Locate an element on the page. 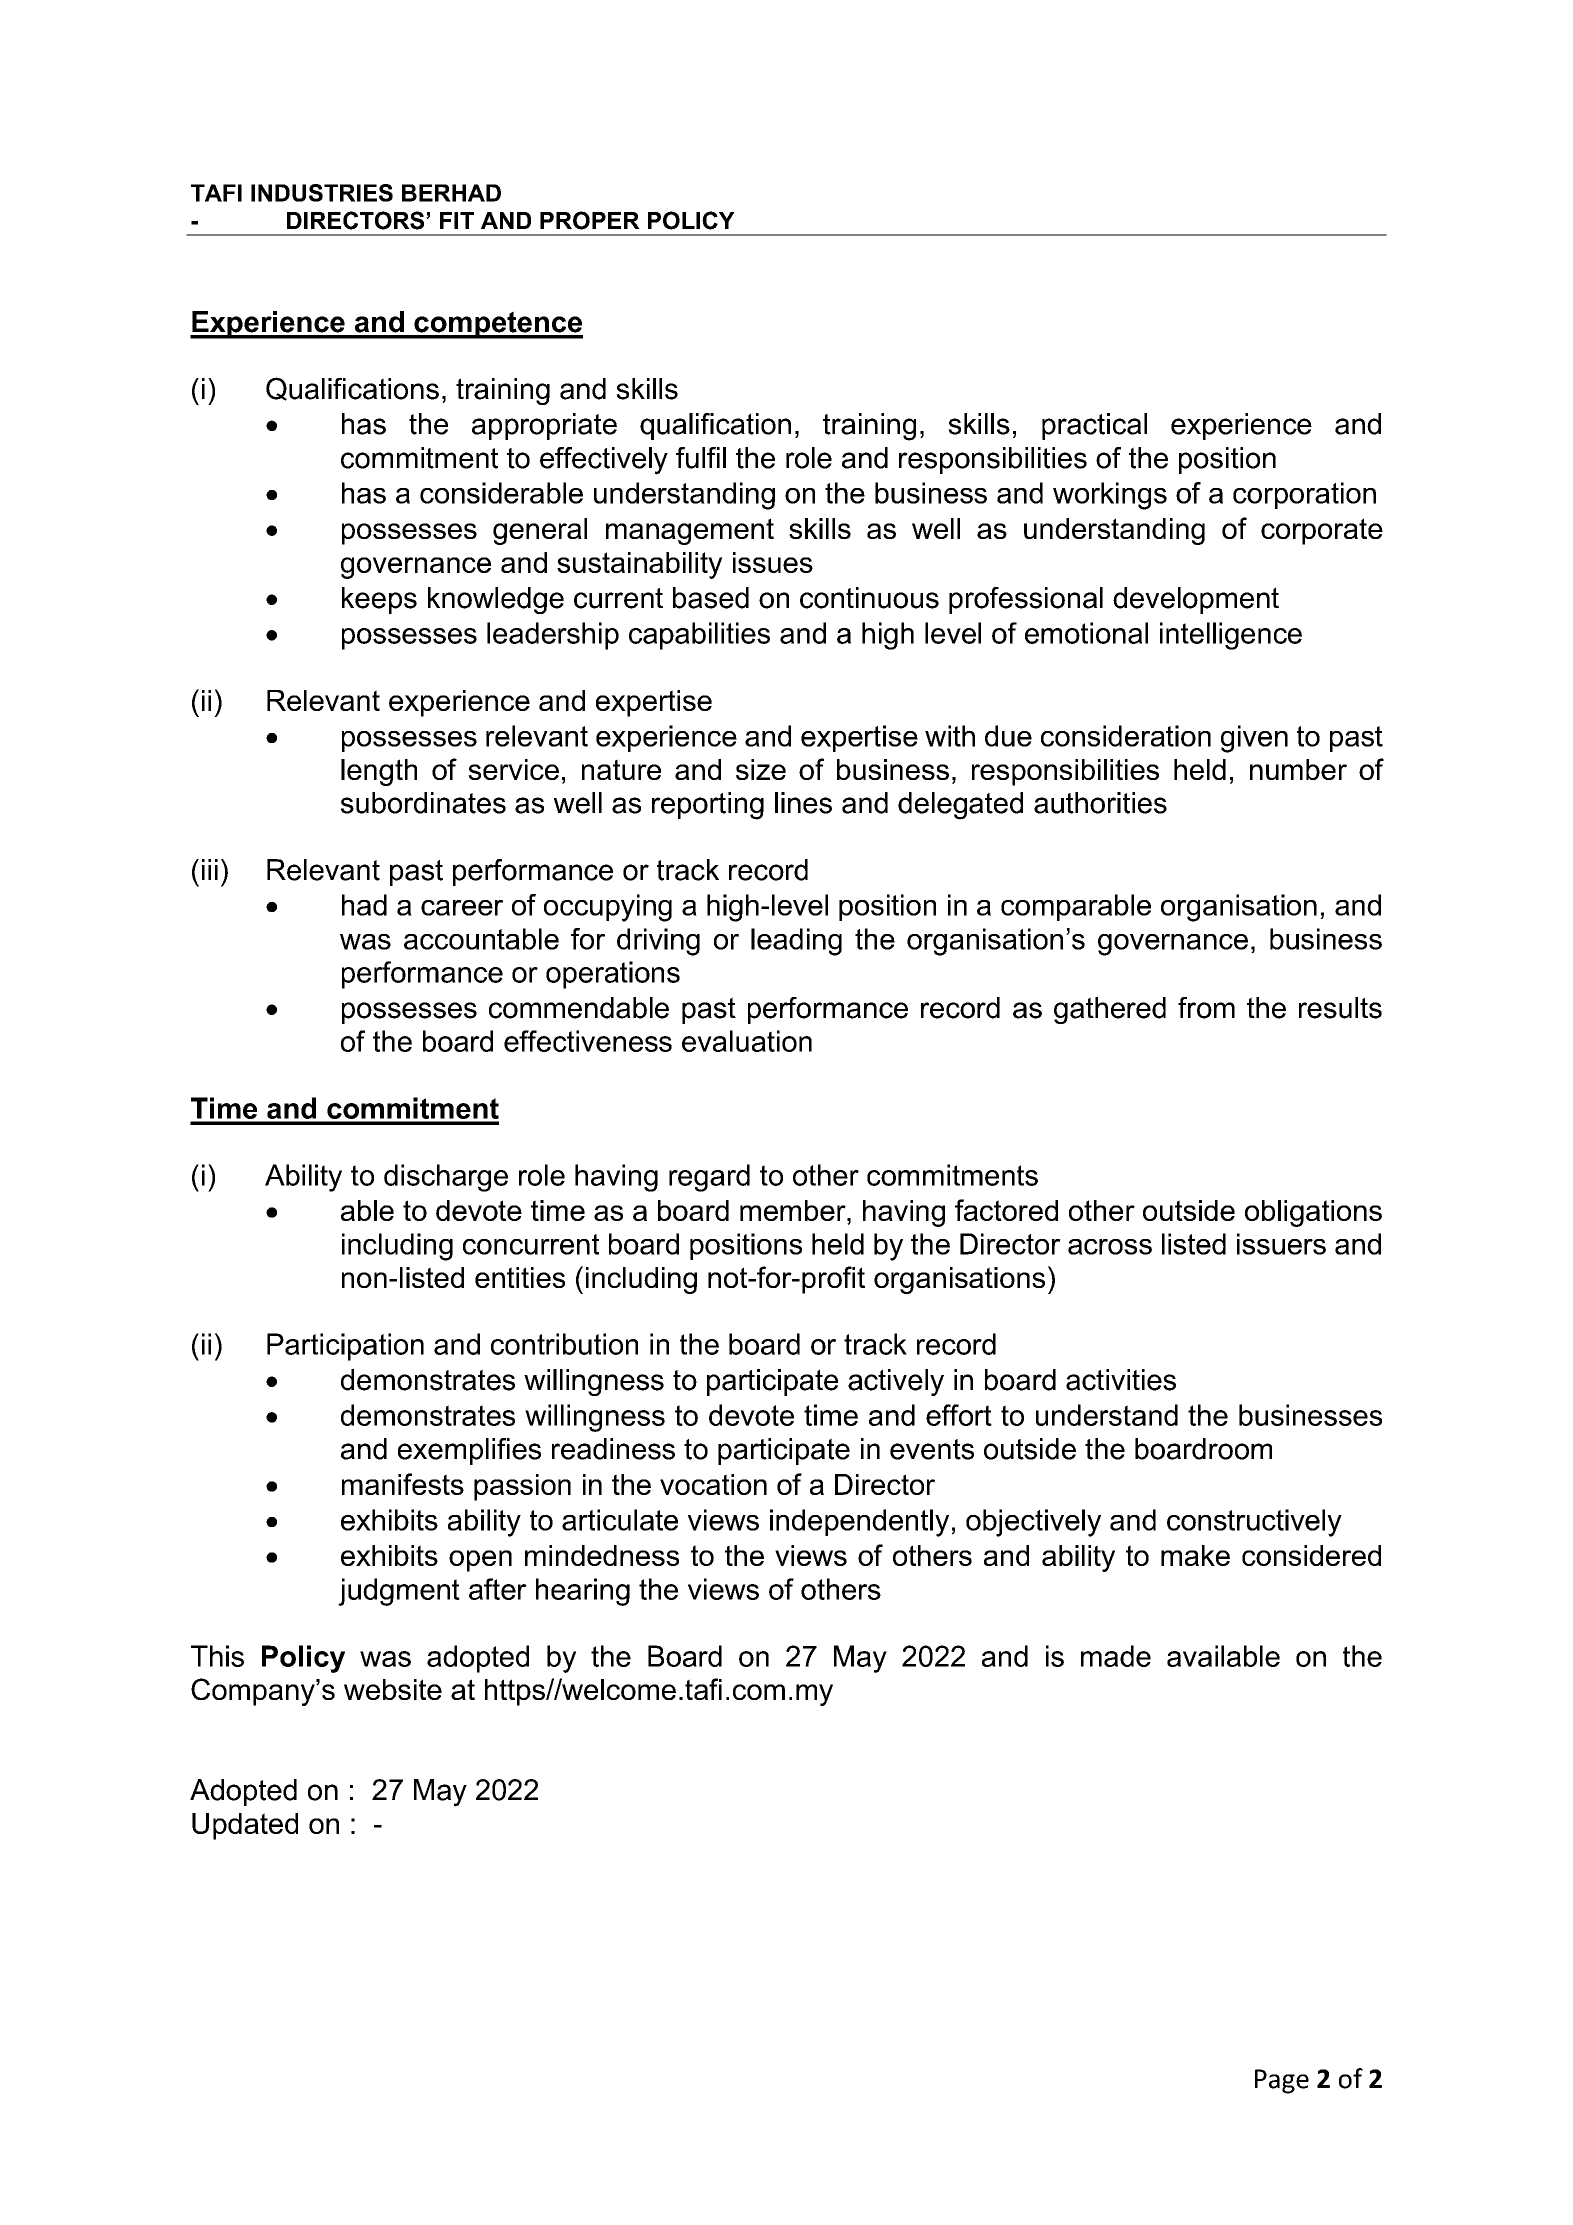  lines is located at coordinates (803, 803).
